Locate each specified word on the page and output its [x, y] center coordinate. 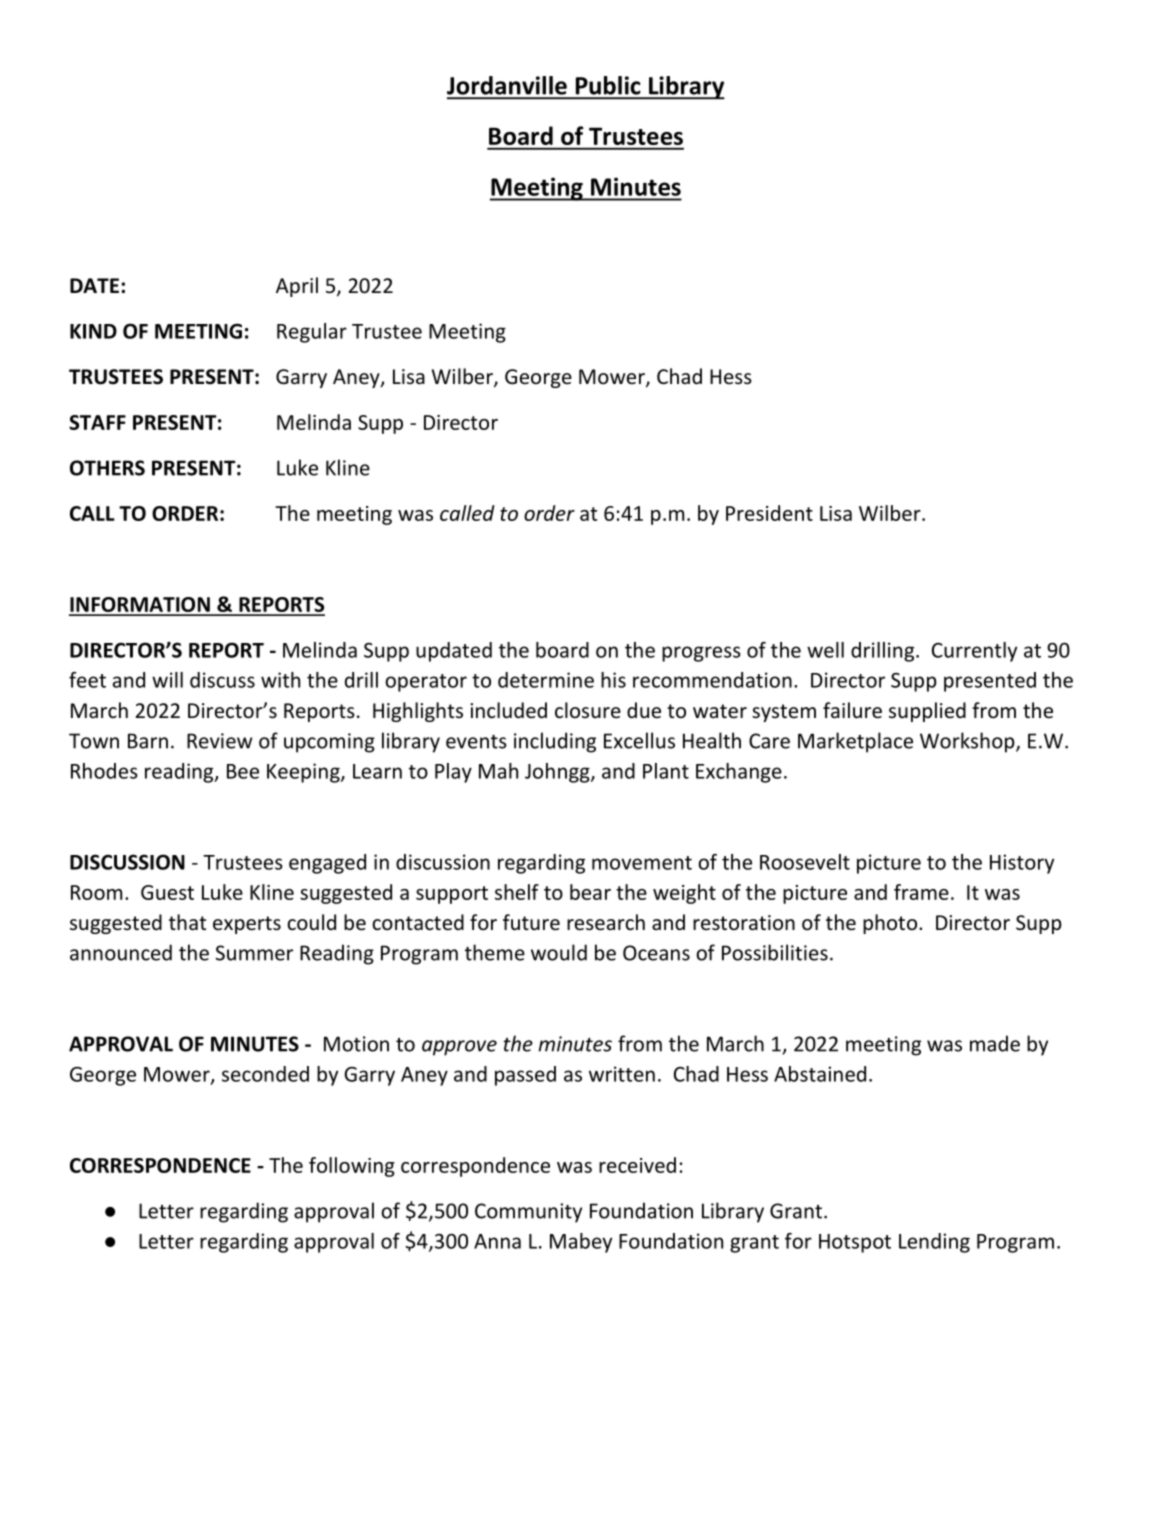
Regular [312, 333]
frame [921, 892]
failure [852, 710]
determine [546, 680]
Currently [974, 652]
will [167, 680]
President [769, 513]
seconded [265, 1074]
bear [590, 892]
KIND [93, 331]
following [352, 1167]
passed [525, 1076]
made [995, 1043]
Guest [167, 892]
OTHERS [107, 468]
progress [701, 654]
